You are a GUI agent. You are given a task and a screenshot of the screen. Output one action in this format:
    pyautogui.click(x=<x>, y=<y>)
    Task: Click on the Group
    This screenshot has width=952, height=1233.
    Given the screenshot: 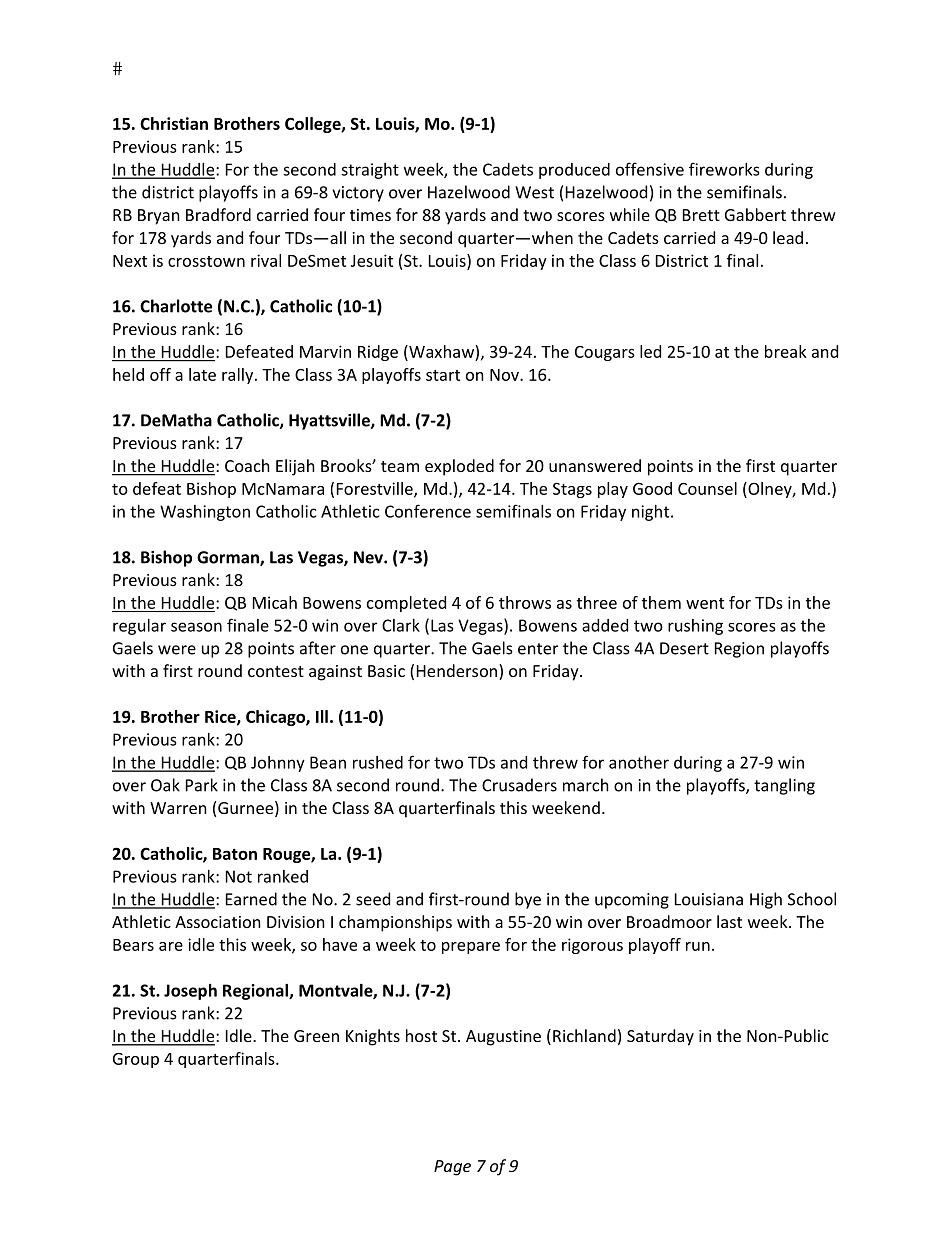 What is the action you would take?
    pyautogui.click(x=136, y=1060)
